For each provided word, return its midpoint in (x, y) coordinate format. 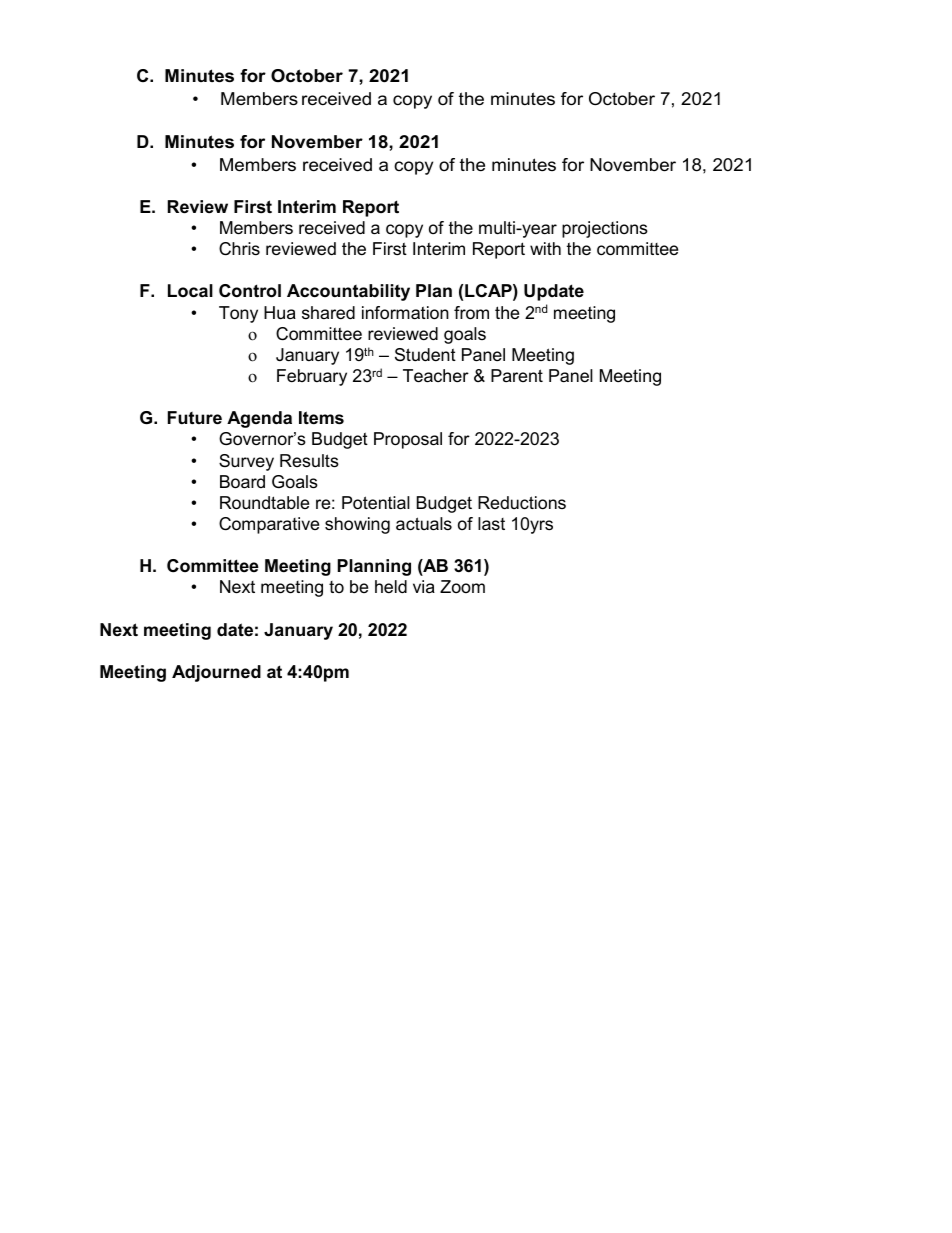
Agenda (259, 419)
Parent (517, 375)
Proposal (408, 440)
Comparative (269, 525)
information (405, 313)
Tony (238, 314)
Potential (376, 503)
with (545, 248)
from (471, 313)
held (391, 586)
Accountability (348, 292)
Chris (239, 248)
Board (242, 482)
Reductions (522, 503)
